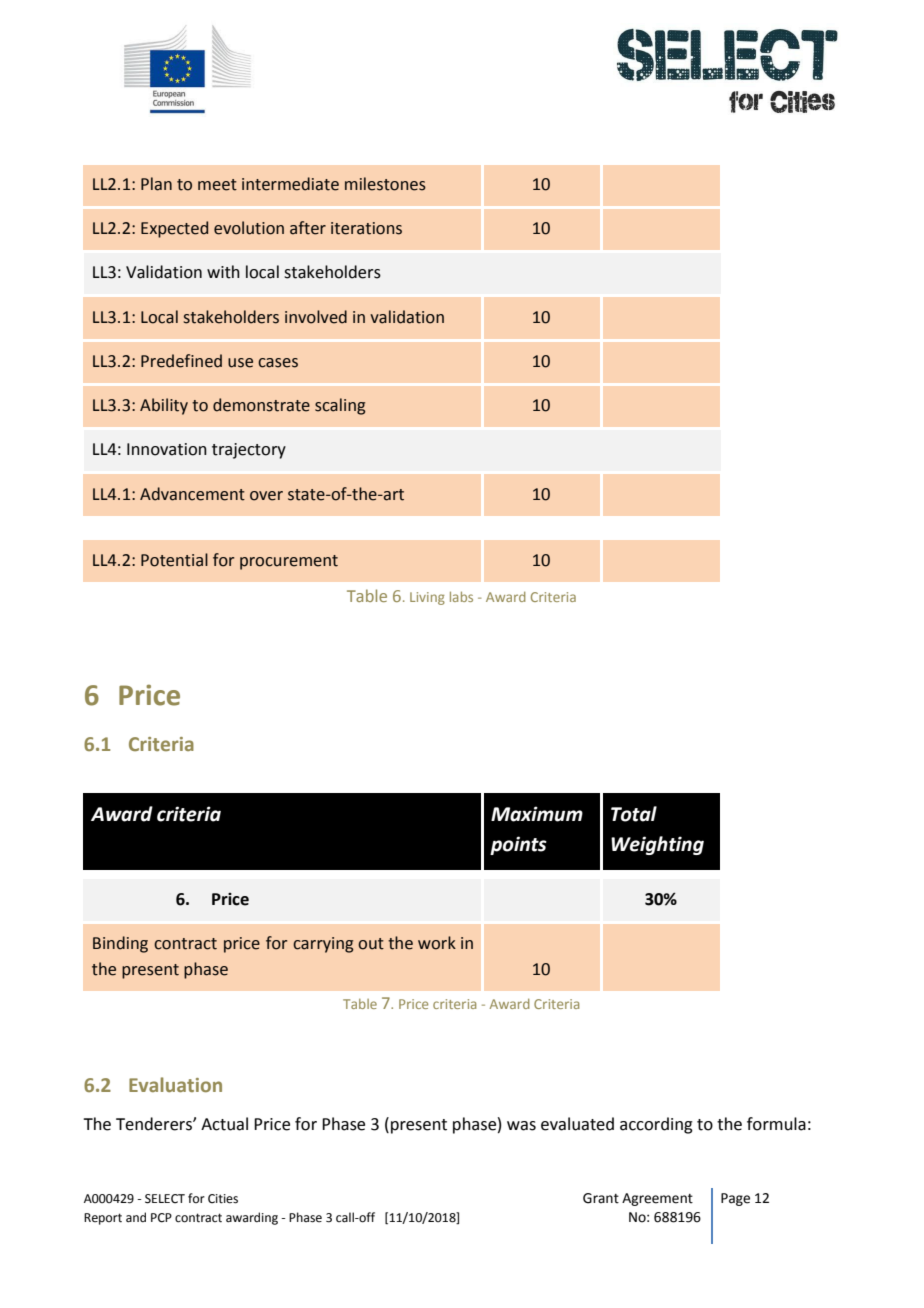 The width and height of the image is (924, 1308). What do you see at coordinates (427, 598) in the image?
I see `Living` at bounding box center [427, 598].
